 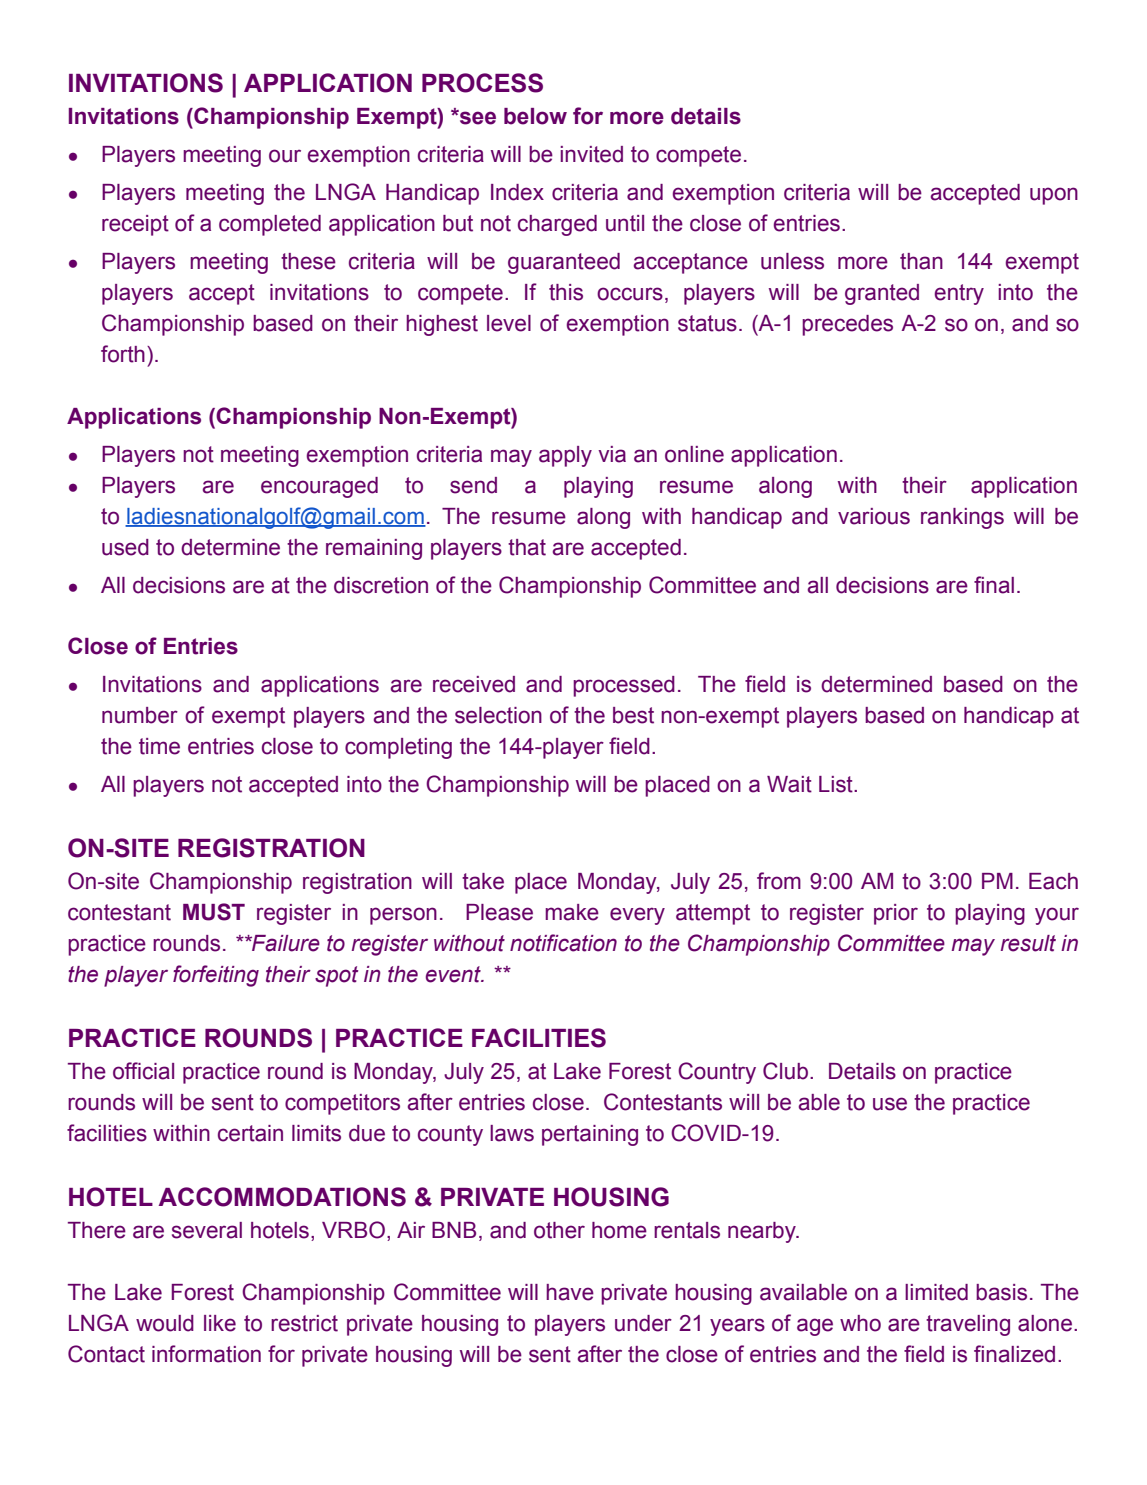 What do you see at coordinates (563, 943) in the screenshot?
I see `notification` at bounding box center [563, 943].
